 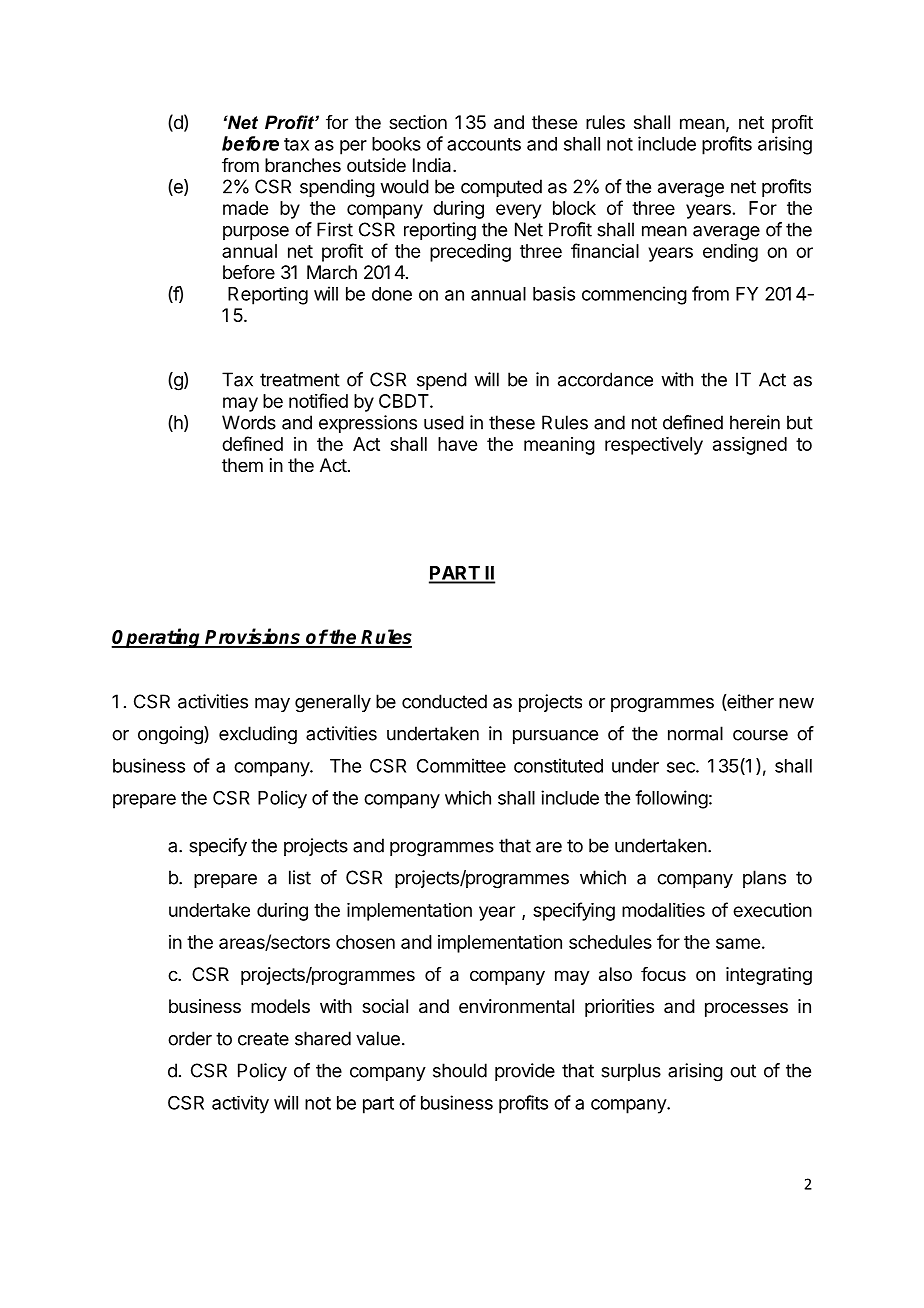 What do you see at coordinates (574, 208) in the page?
I see `block` at bounding box center [574, 208].
